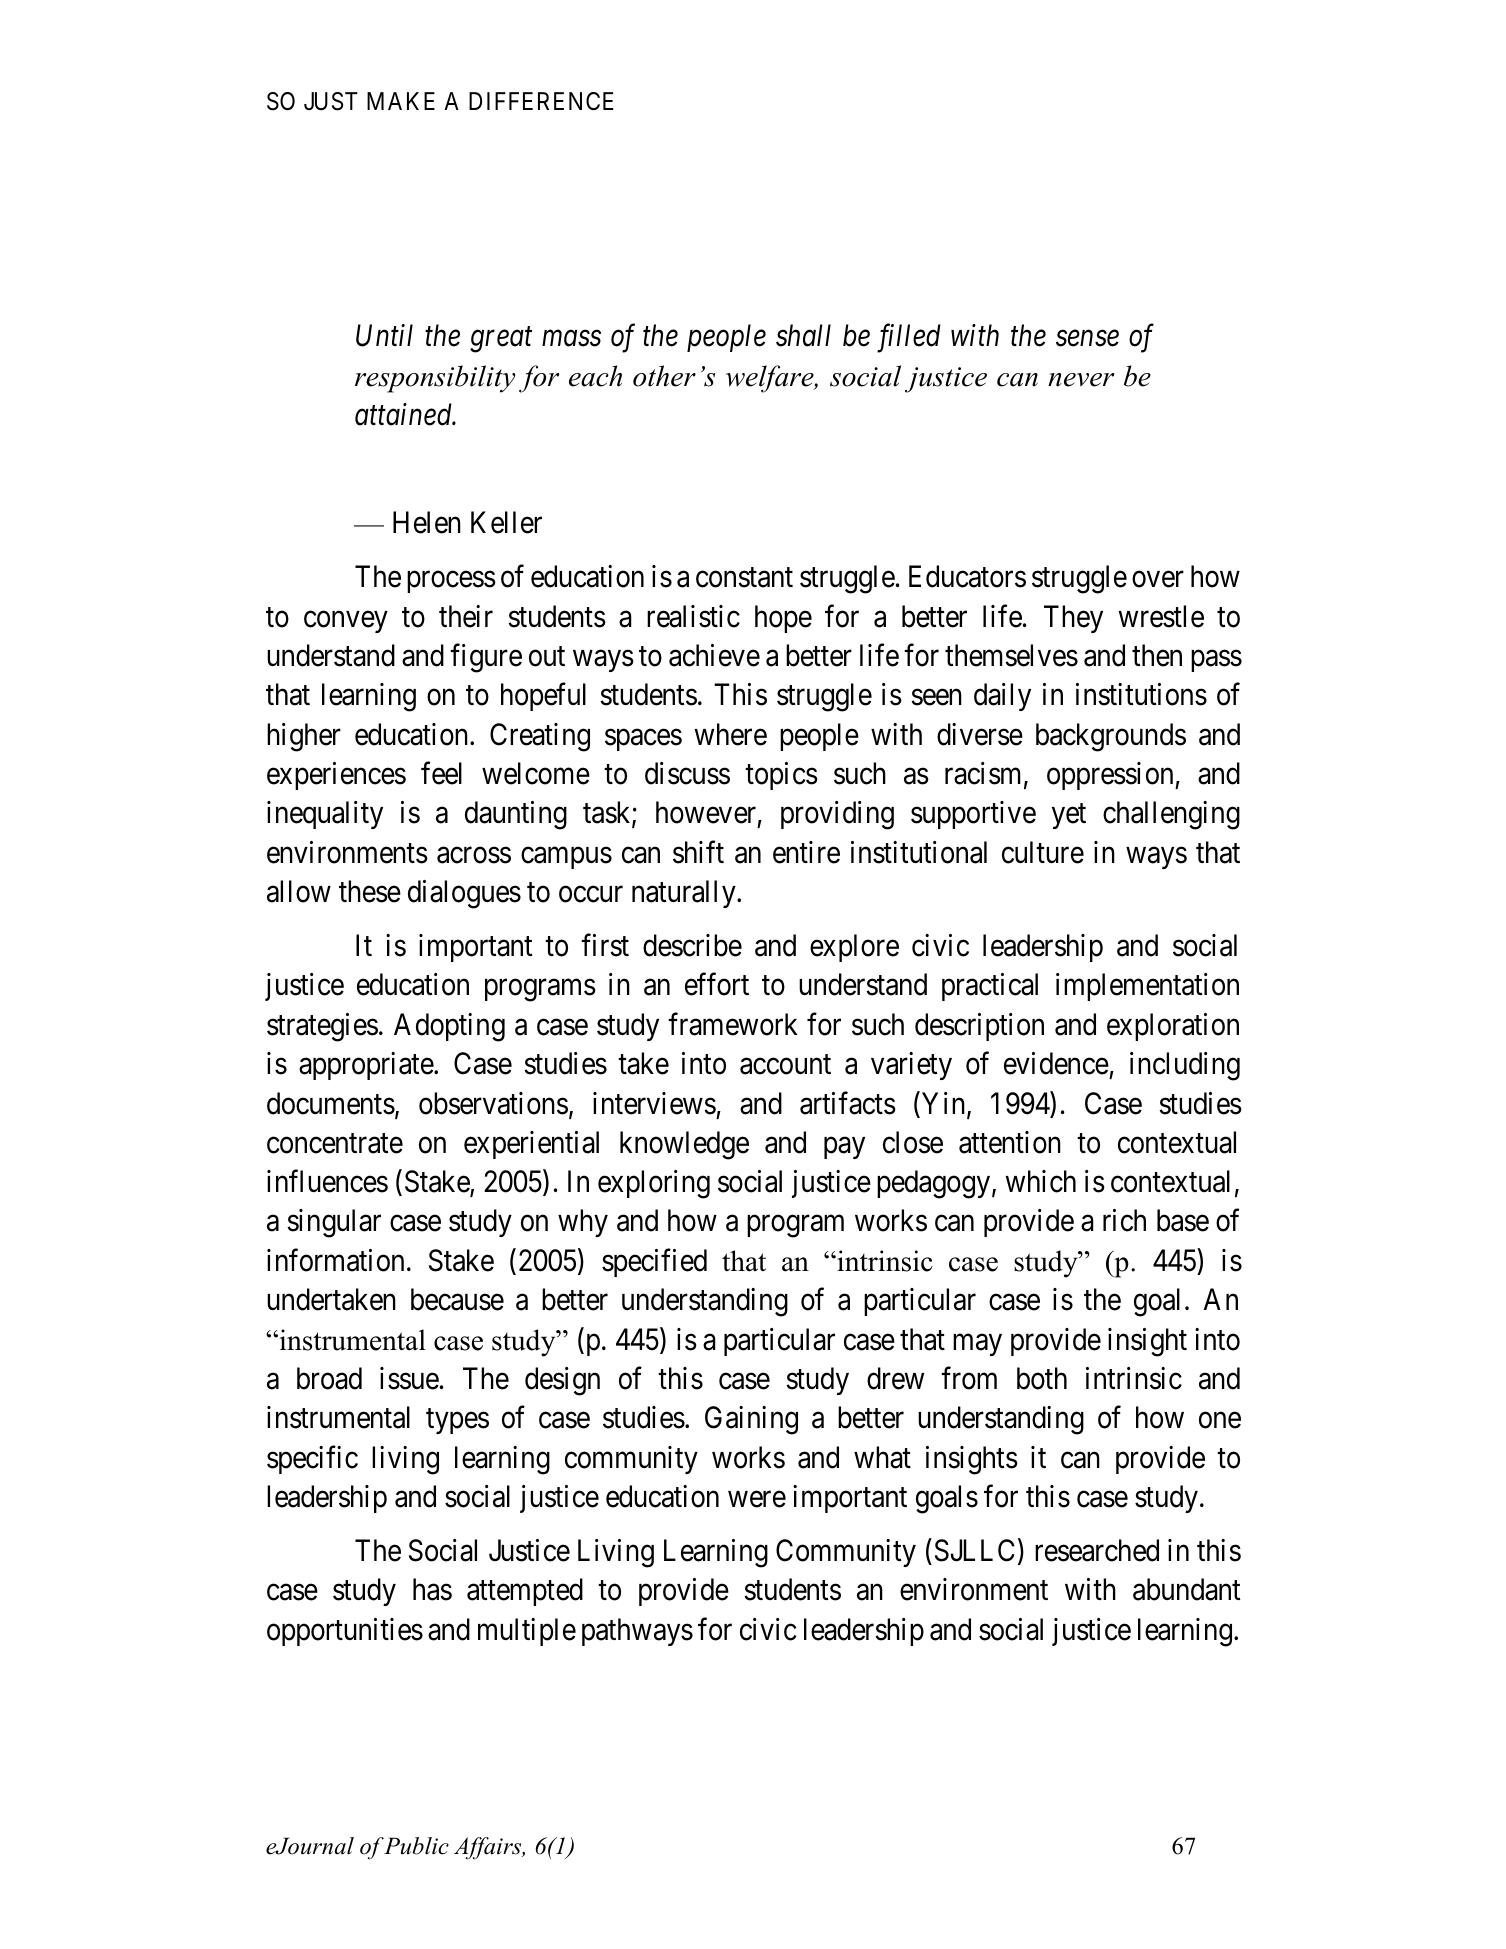  Describe the element at coordinates (1087, 339) in the screenshot. I see `sense` at that location.
